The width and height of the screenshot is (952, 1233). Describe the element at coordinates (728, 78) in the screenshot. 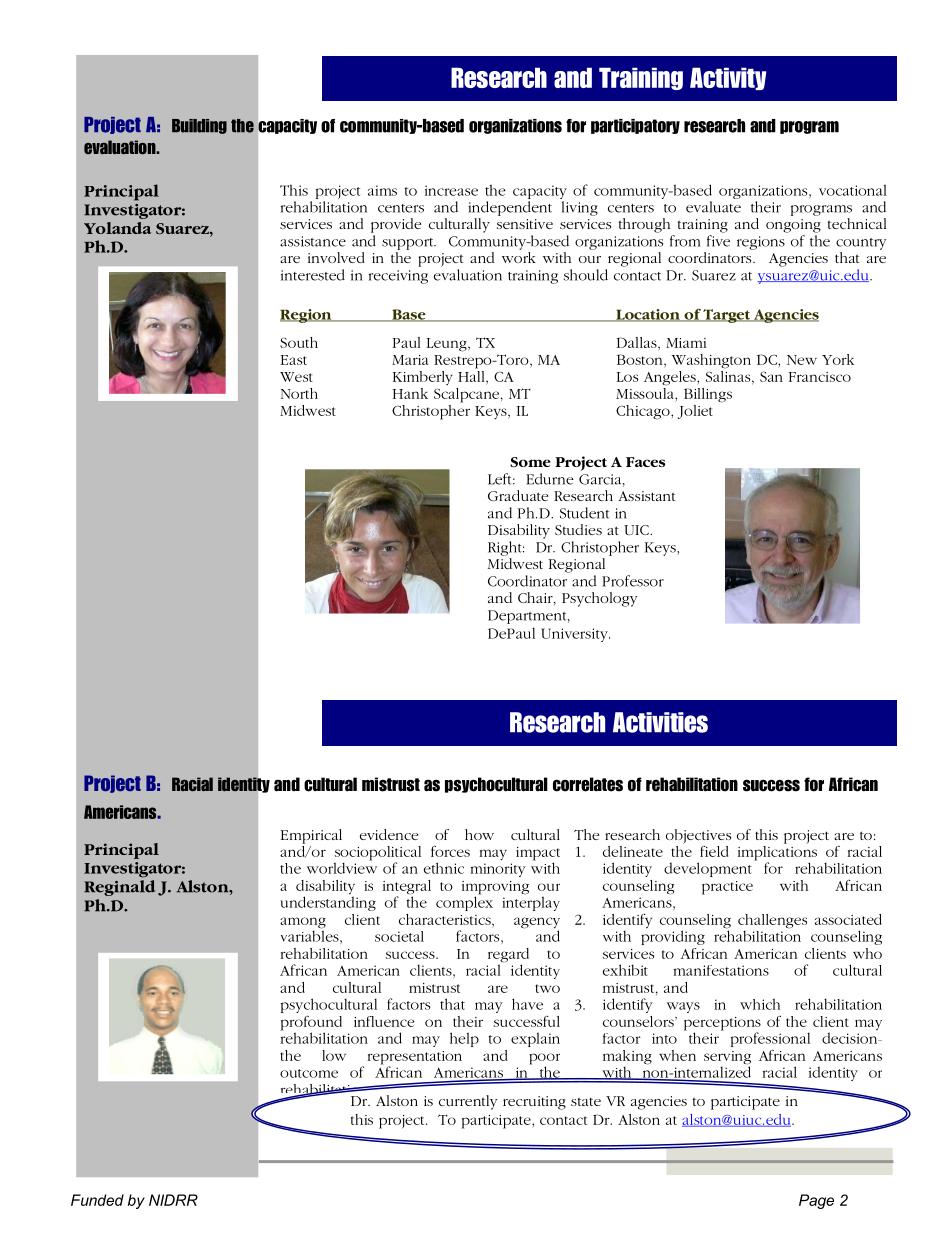

I see `Activity` at that location.
